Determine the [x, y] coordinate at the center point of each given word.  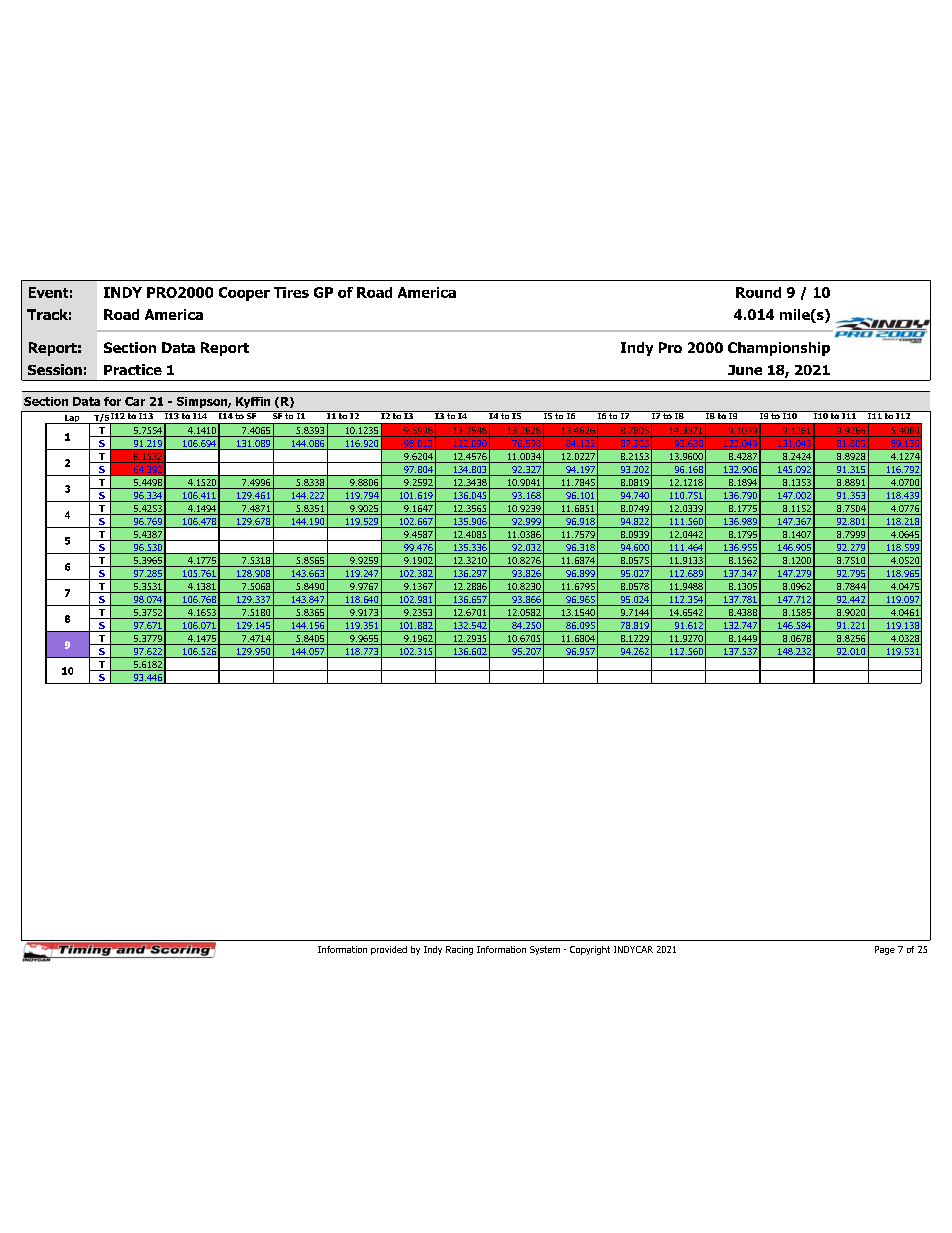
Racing [459, 950]
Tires [291, 292]
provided [389, 950]
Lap [72, 419]
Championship [779, 349]
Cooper [244, 294]
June [745, 370]
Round [758, 292]
